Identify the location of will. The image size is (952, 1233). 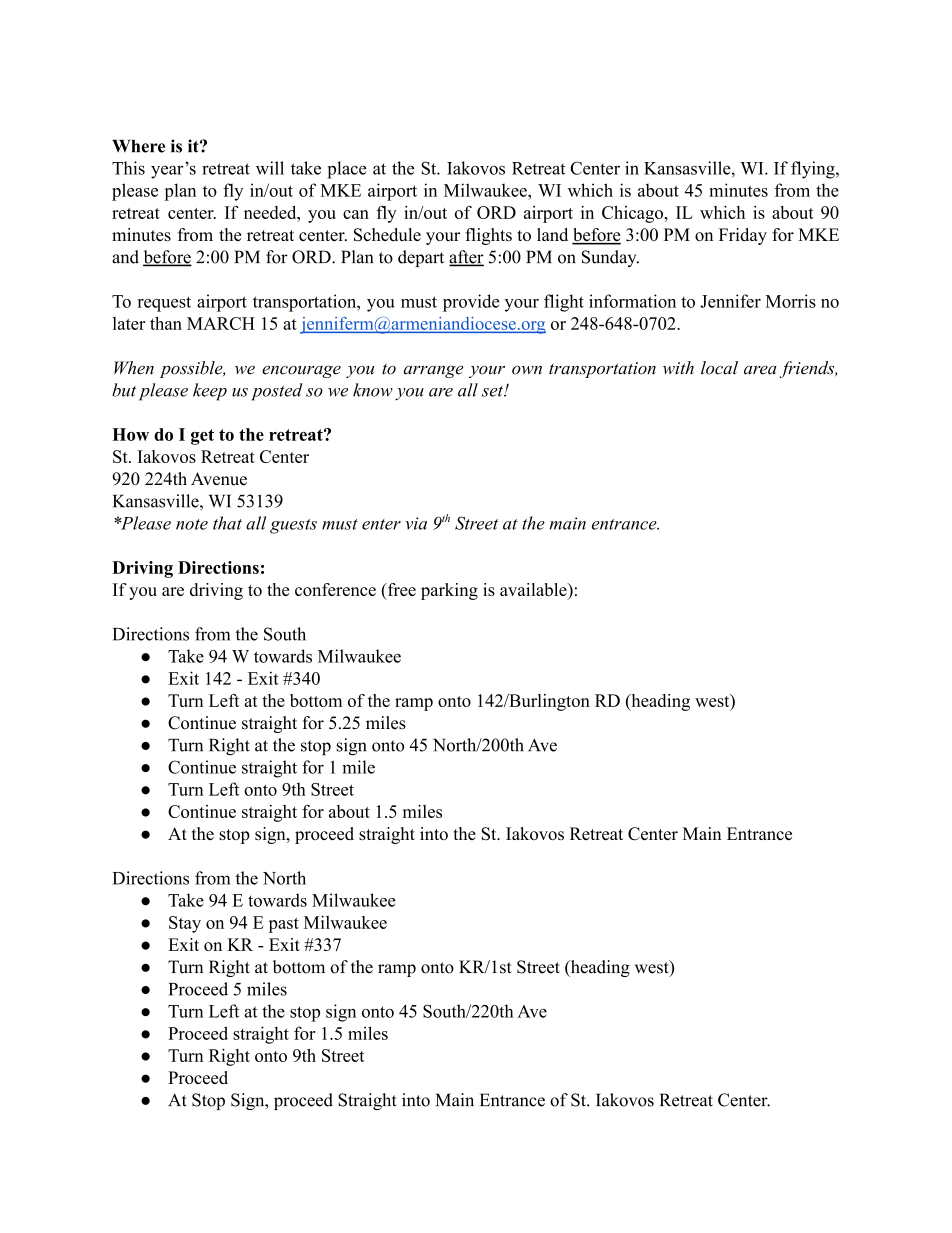
(270, 168).
